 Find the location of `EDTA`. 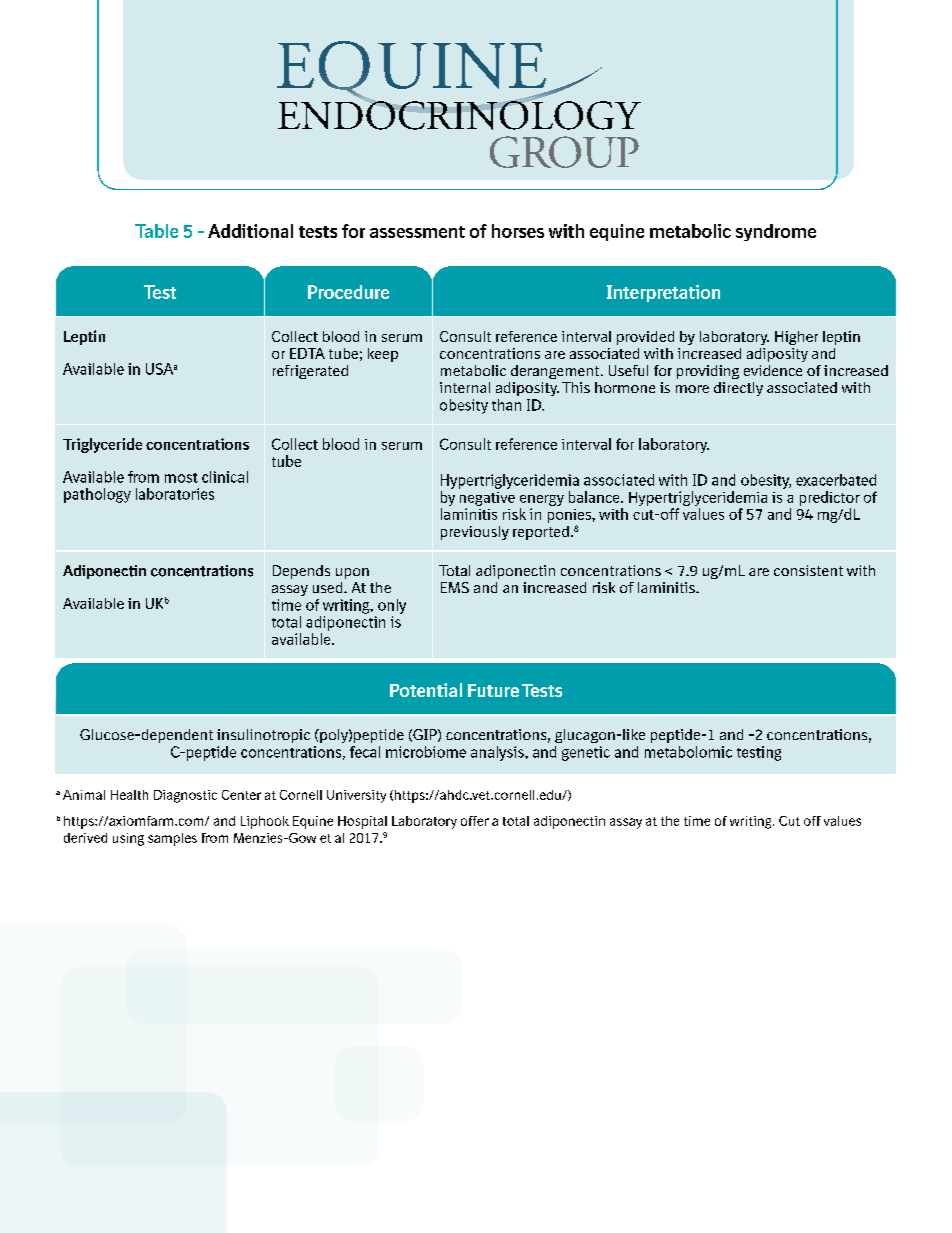

EDTA is located at coordinates (307, 353).
